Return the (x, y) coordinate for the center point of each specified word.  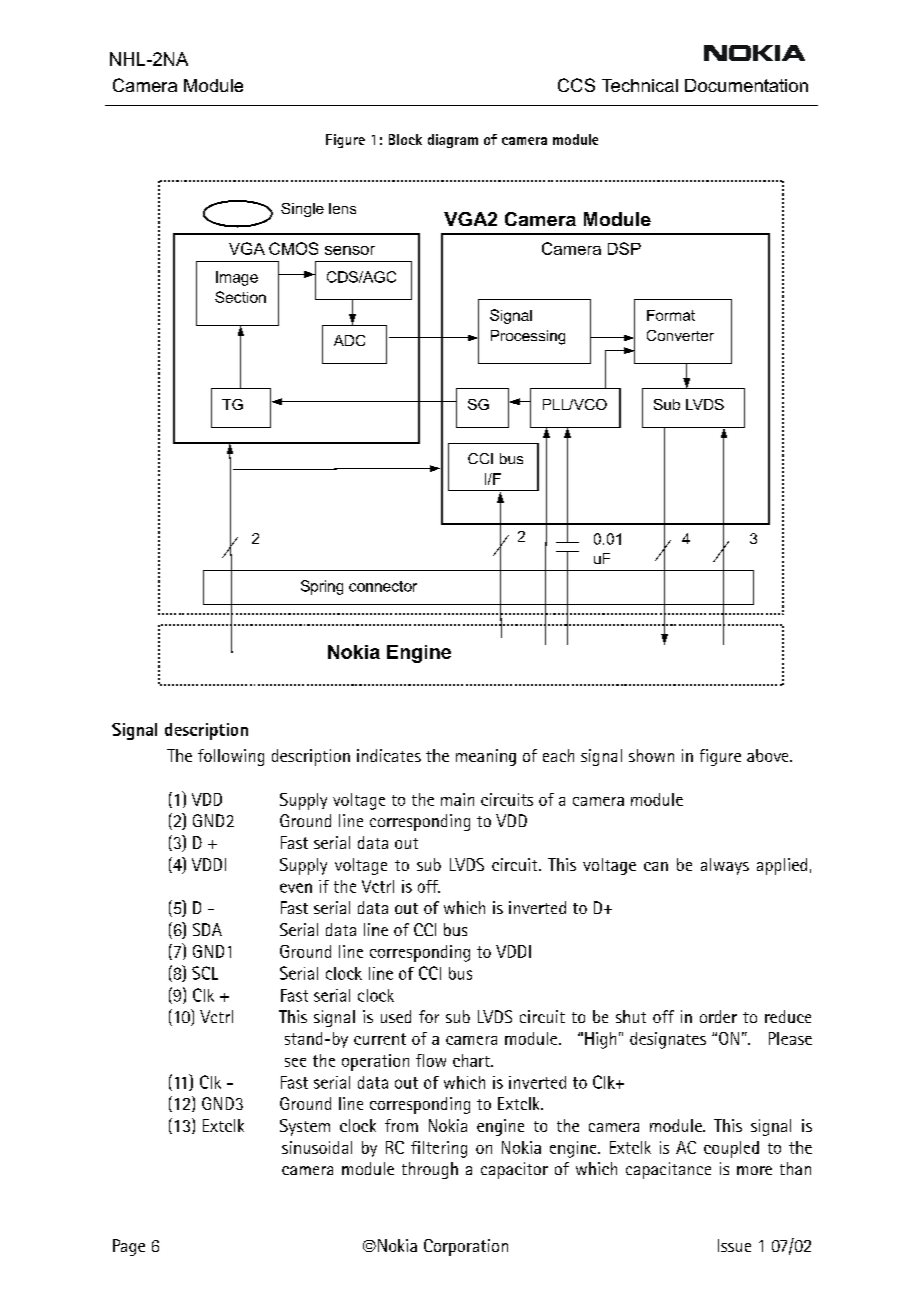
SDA (207, 929)
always (725, 866)
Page (129, 1247)
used (396, 1016)
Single (302, 210)
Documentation (746, 85)
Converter (680, 335)
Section (240, 297)
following (231, 757)
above (769, 755)
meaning (486, 757)
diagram (453, 141)
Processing (528, 337)
